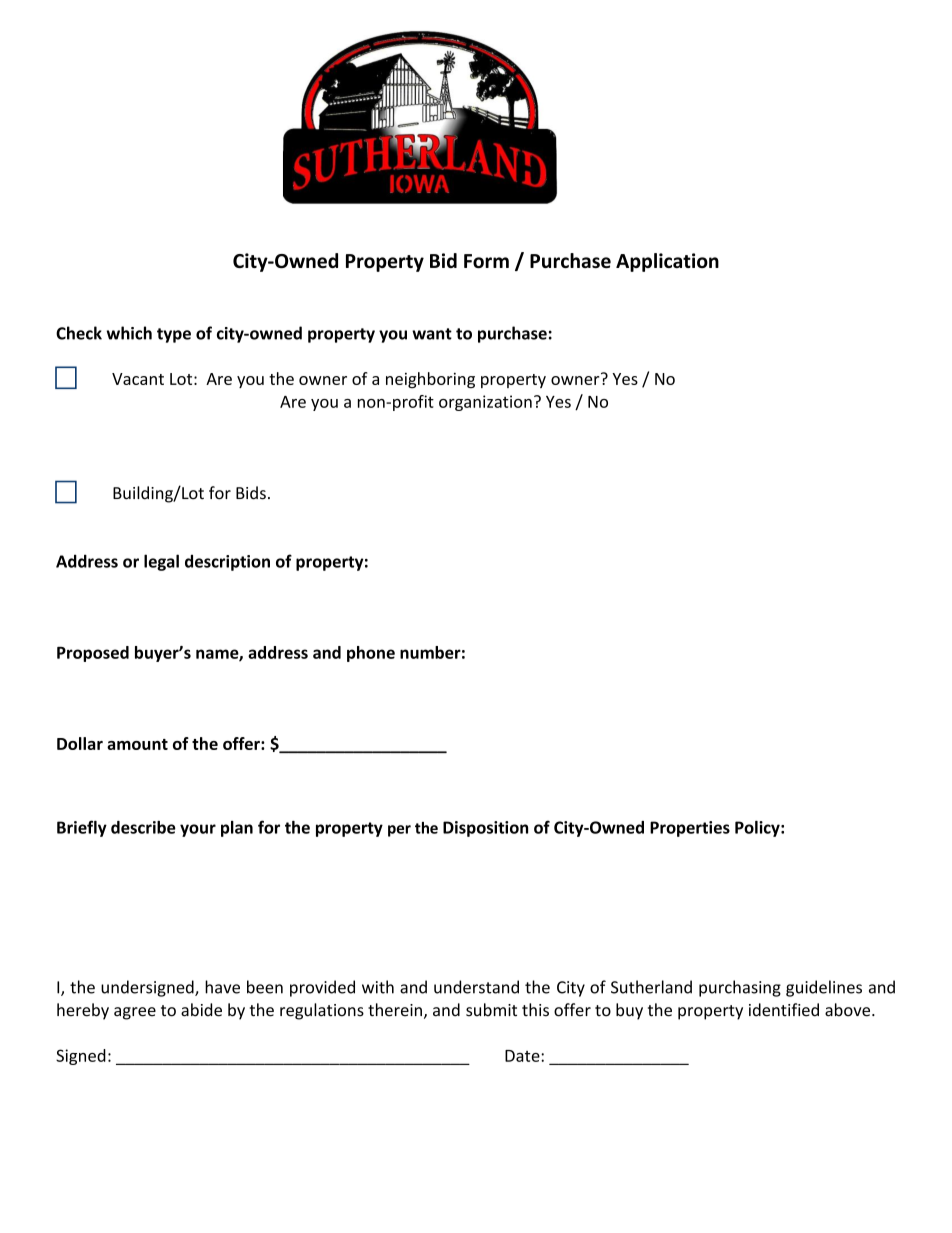 The width and height of the page is (952, 1233). Describe the element at coordinates (740, 988) in the page. I see `purchasing` at that location.
